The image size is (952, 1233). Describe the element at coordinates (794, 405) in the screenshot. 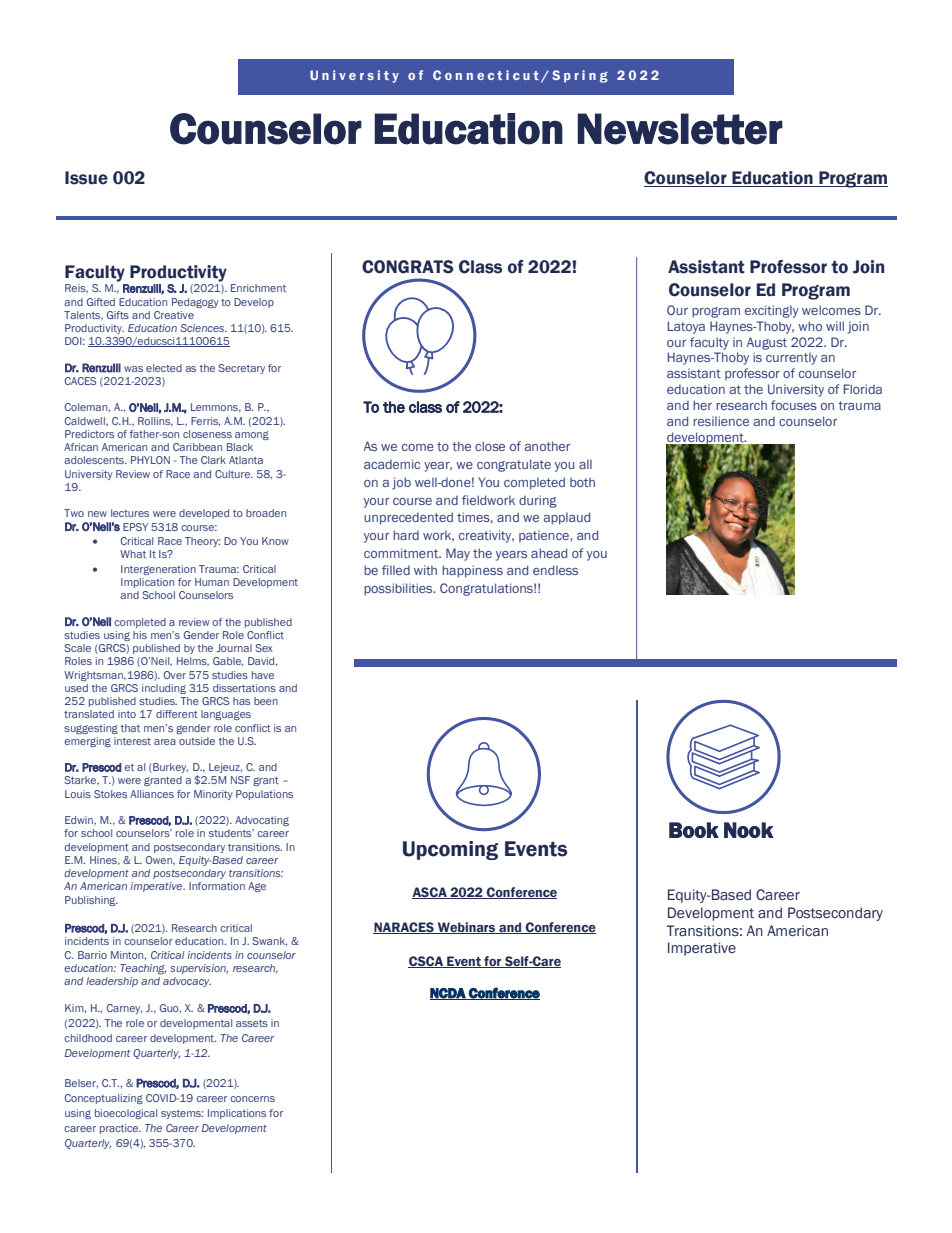

I see `focuses` at that location.
